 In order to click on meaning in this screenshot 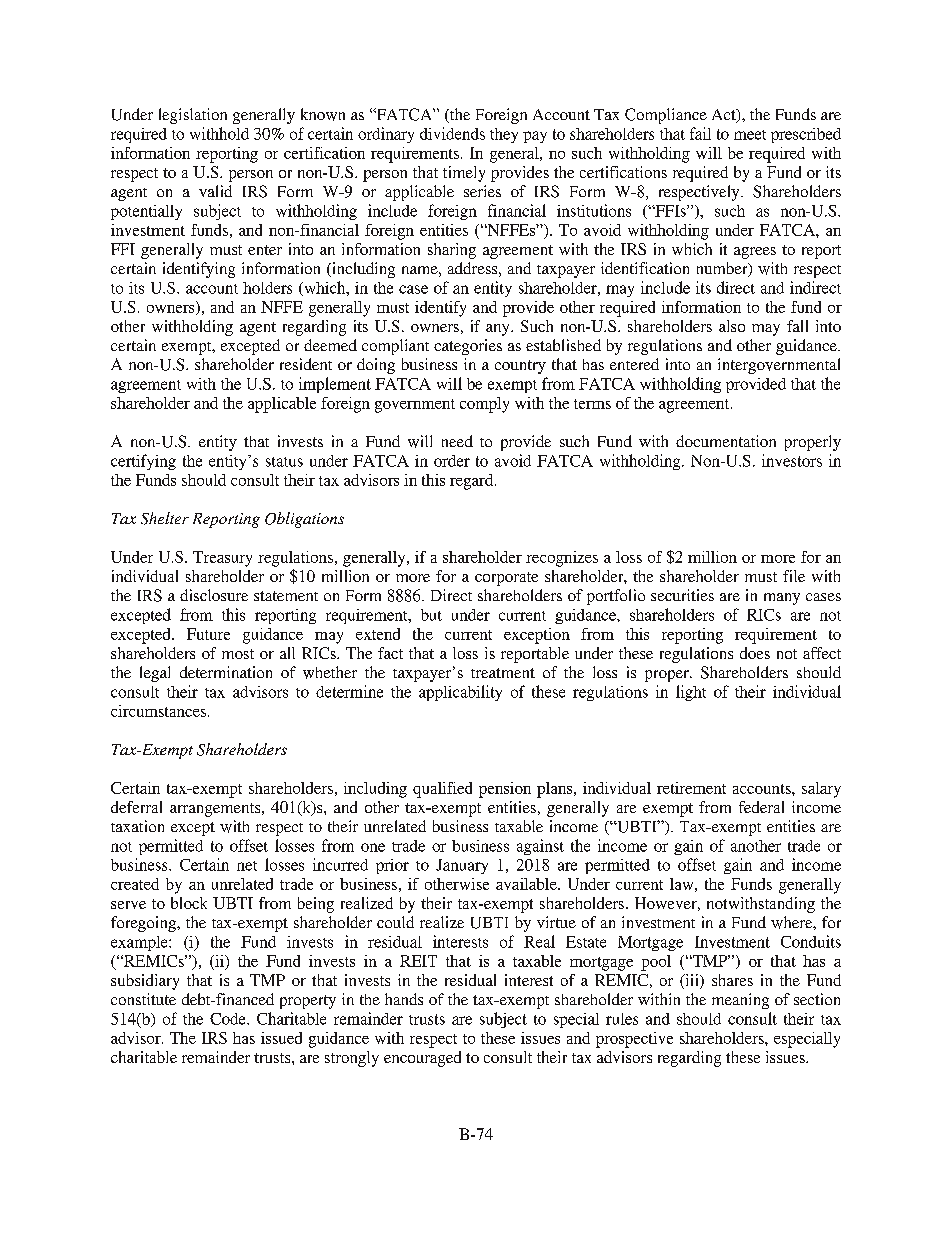, I will do `click(740, 1001)`.
